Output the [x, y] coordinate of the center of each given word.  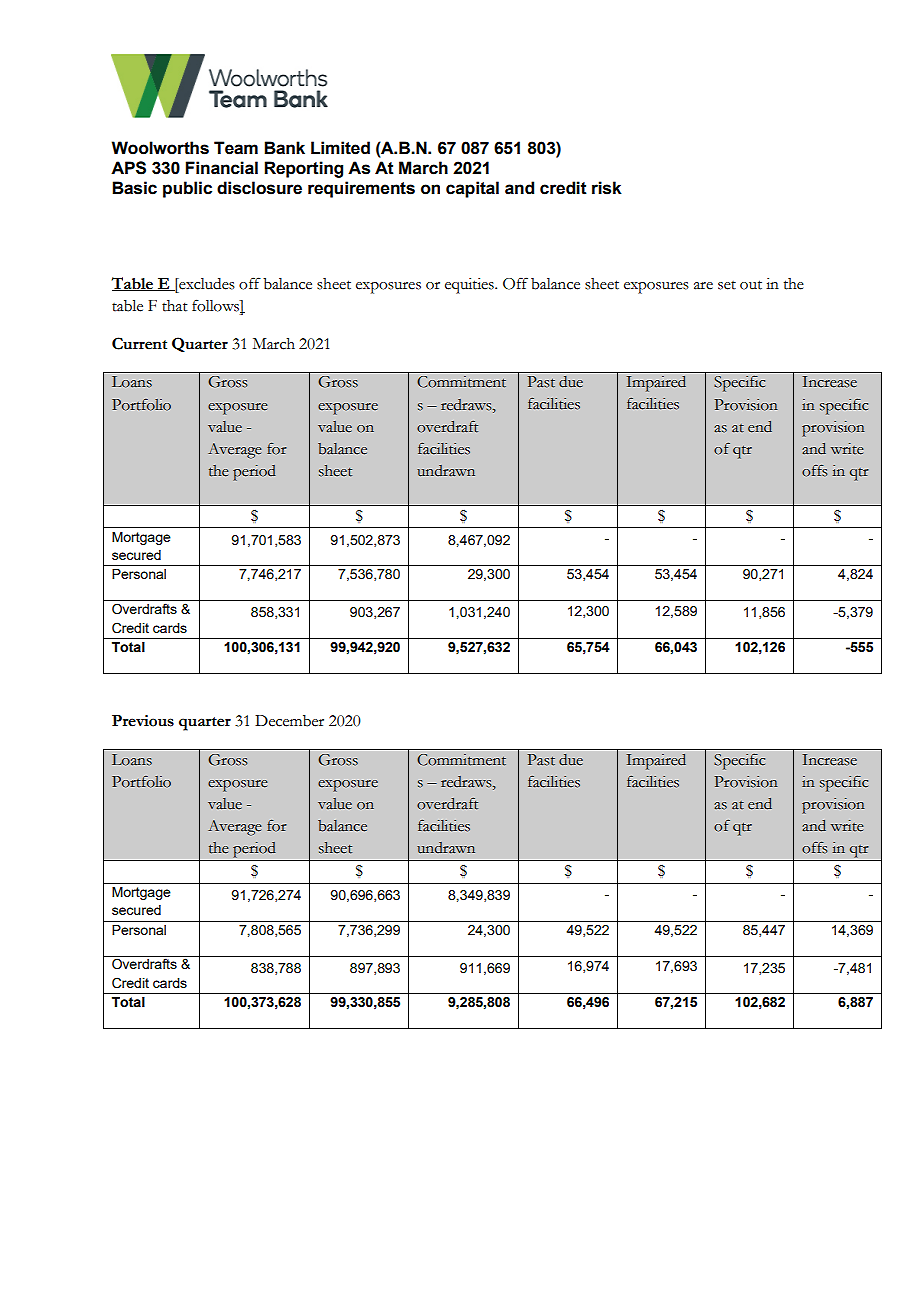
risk [607, 188]
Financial [222, 168]
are [703, 286]
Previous [143, 721]
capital [472, 189]
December [289, 721]
